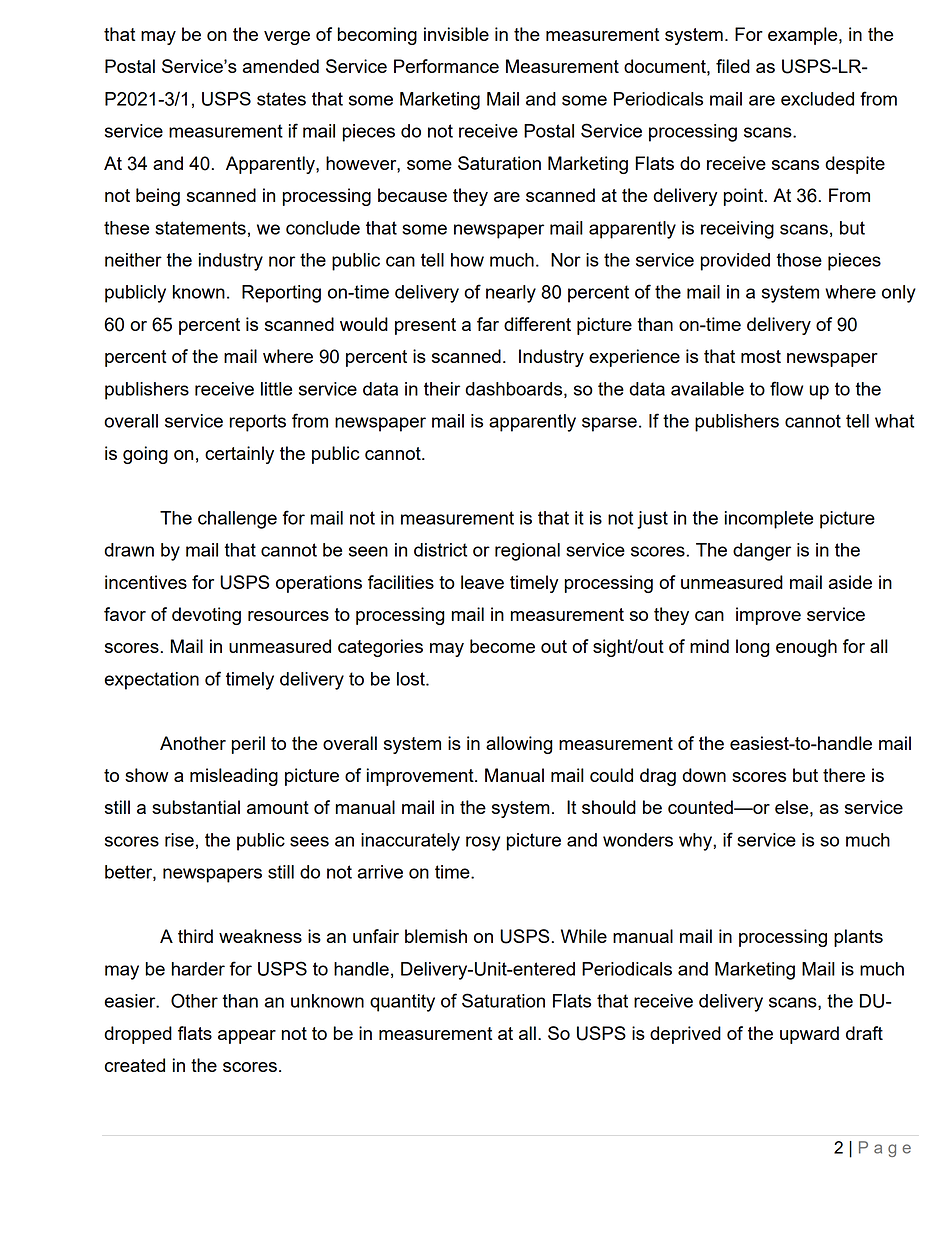  What do you see at coordinates (817, 99) in the screenshot?
I see `excluded` at bounding box center [817, 99].
